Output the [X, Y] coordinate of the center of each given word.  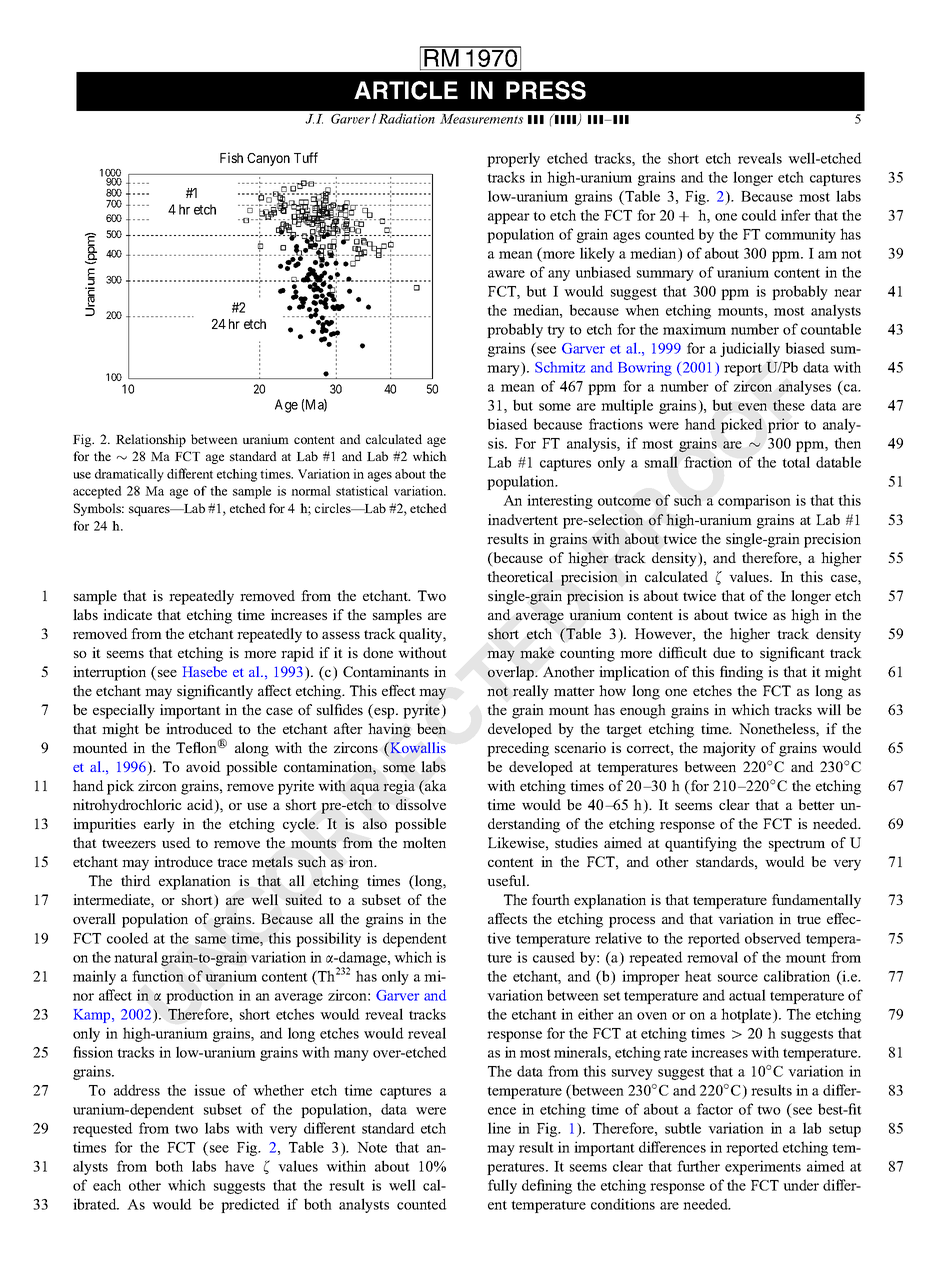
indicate [127, 614]
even [752, 407]
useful [507, 880]
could [759, 215]
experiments [763, 1167]
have [239, 1166]
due [724, 652]
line [499, 1128]
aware [506, 274]
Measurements [481, 119]
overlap [512, 673]
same [210, 940]
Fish [231, 157]
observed [773, 938]
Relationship [151, 440]
